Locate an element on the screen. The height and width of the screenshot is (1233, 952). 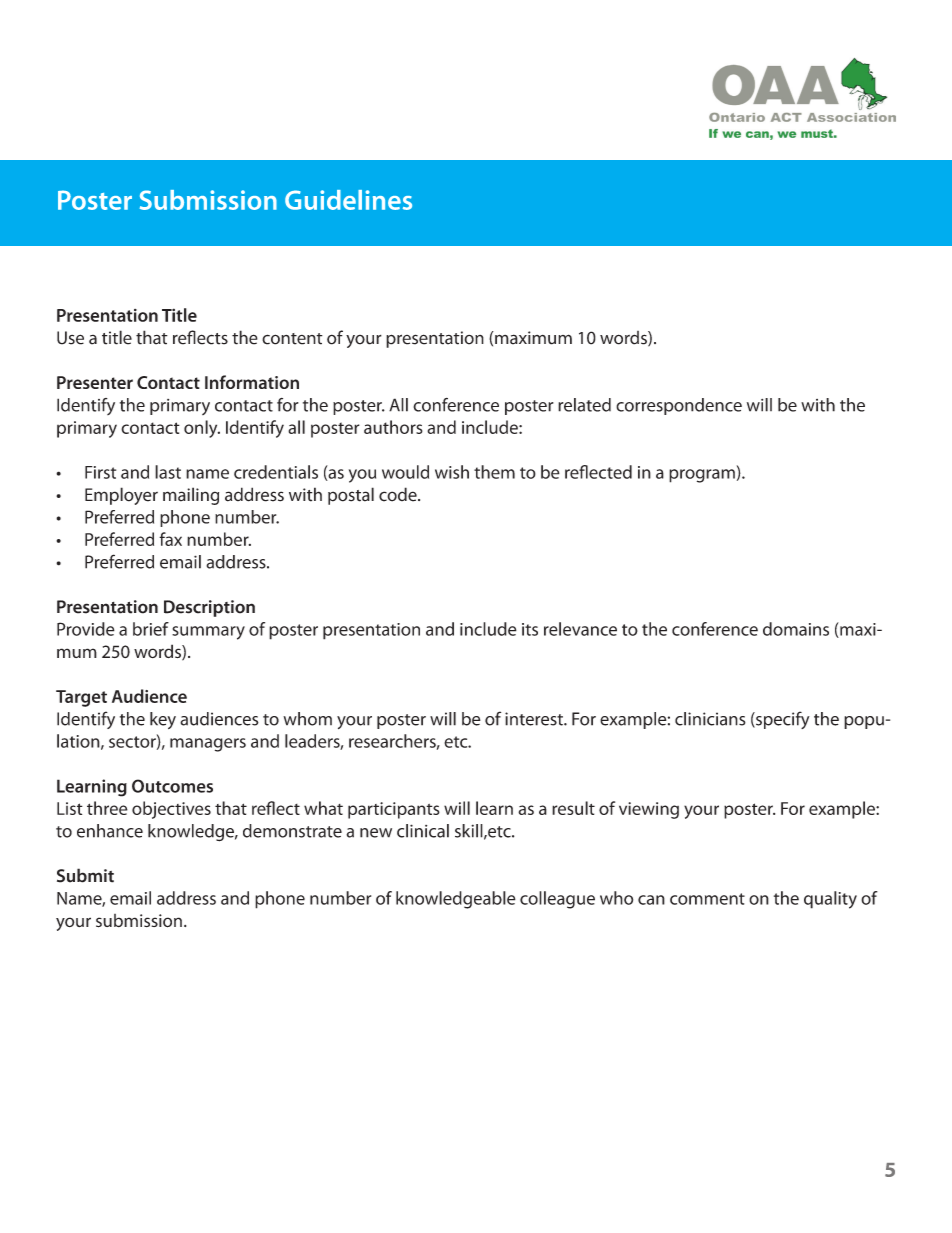
correspondence is located at coordinates (679, 406).
